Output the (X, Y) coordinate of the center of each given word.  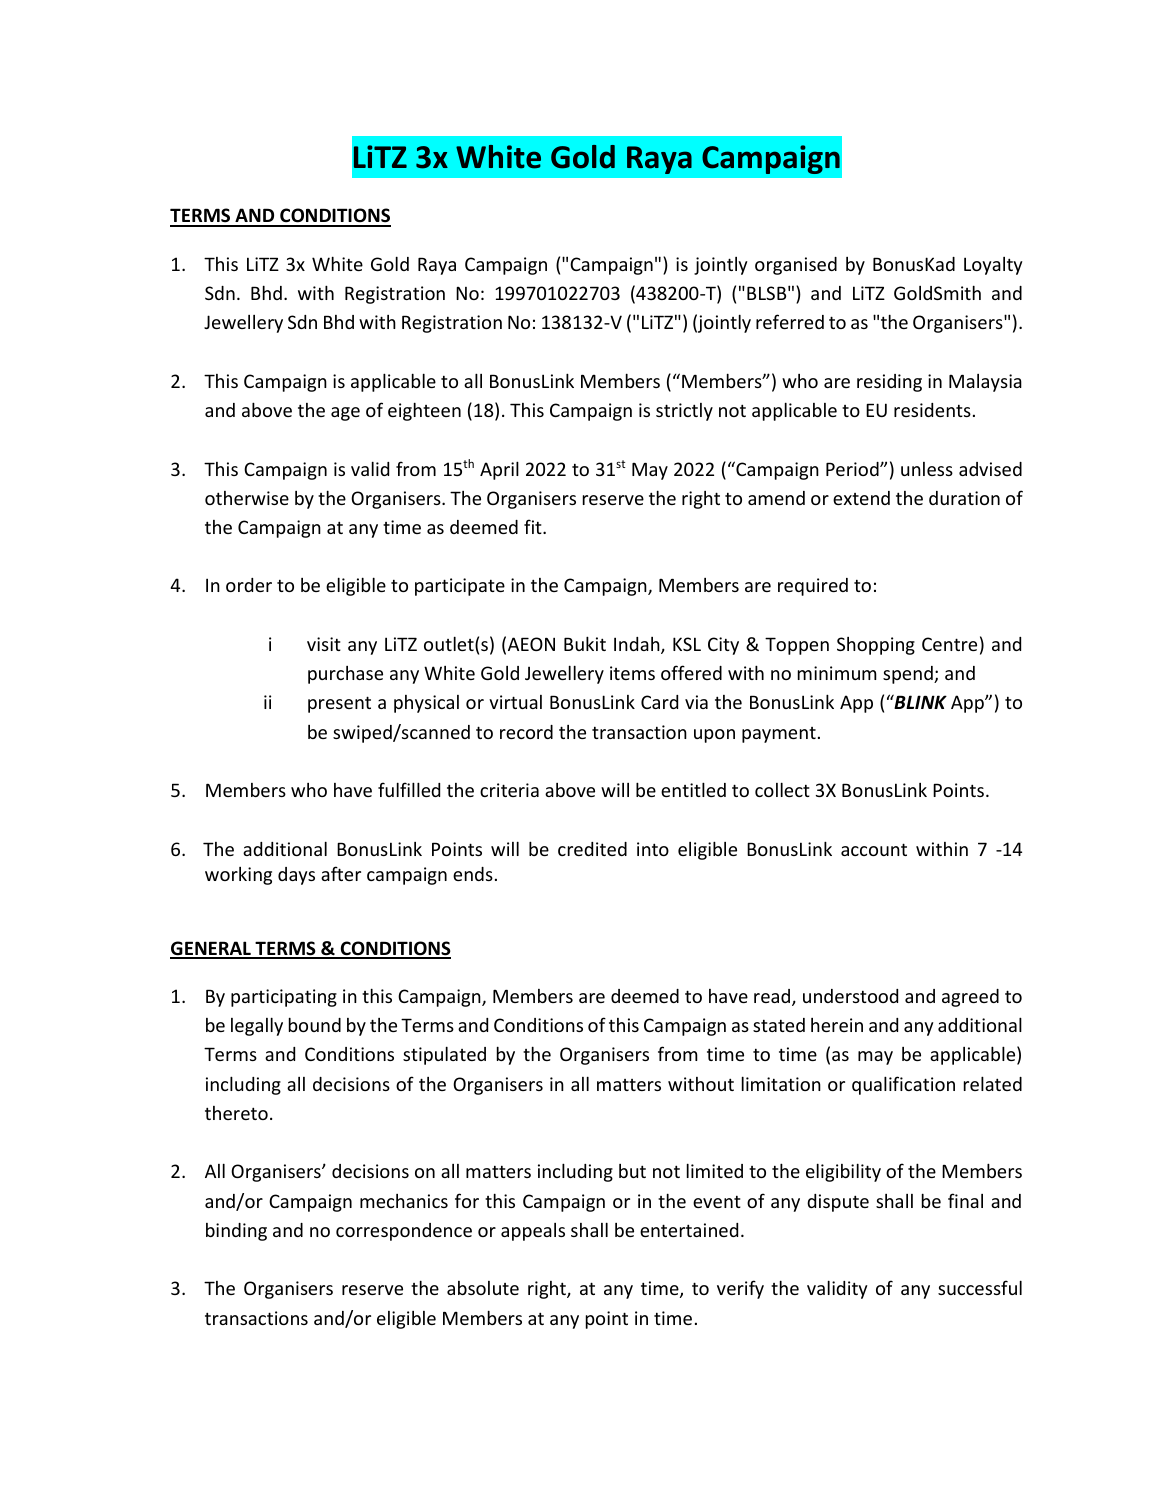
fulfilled (409, 789)
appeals (533, 1232)
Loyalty (993, 266)
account (874, 849)
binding (236, 1232)
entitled (693, 789)
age (345, 414)
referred (790, 321)
